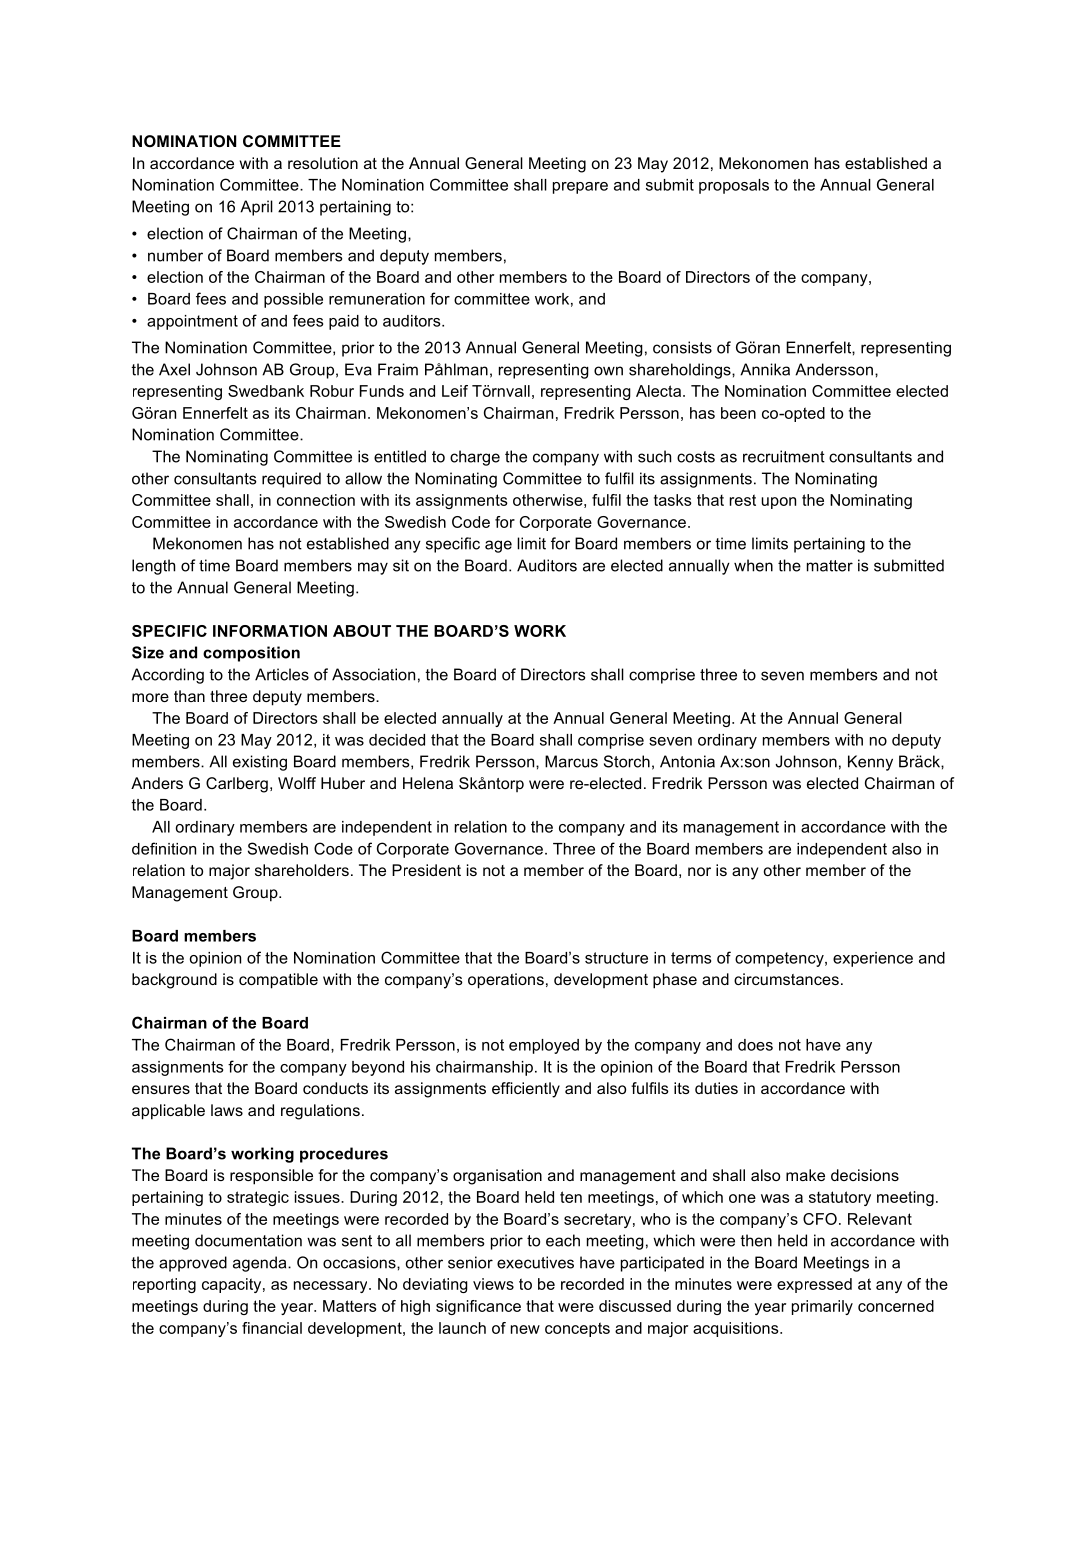  What do you see at coordinates (251, 654) in the screenshot?
I see `composition` at bounding box center [251, 654].
